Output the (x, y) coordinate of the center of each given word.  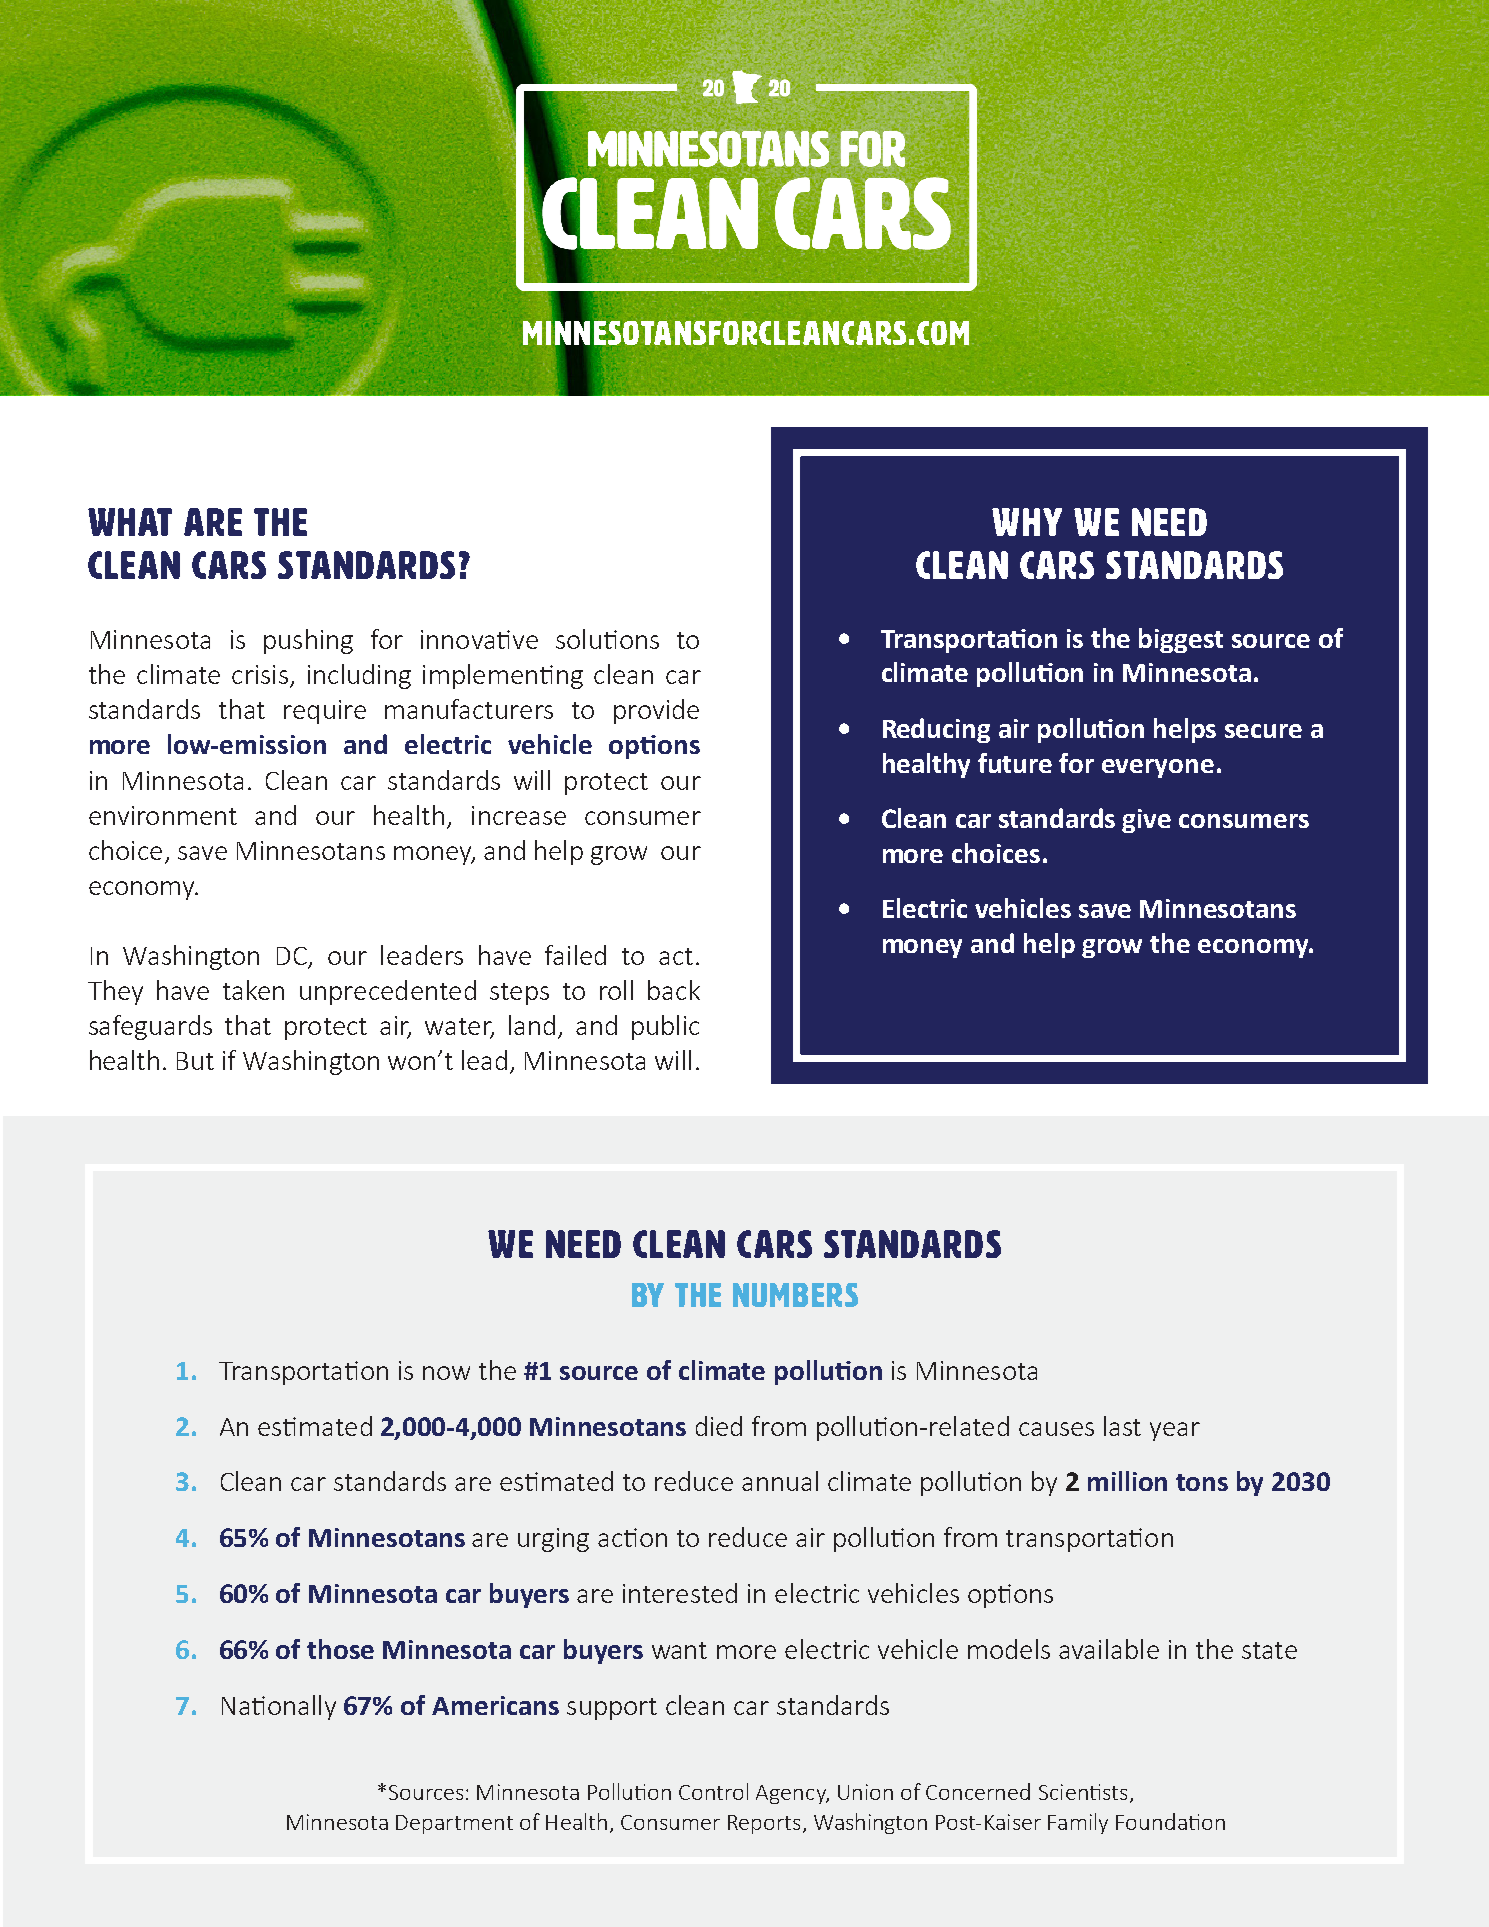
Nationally (279, 1707)
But (195, 1061)
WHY (1027, 522)
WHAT (130, 522)
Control (713, 1791)
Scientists (1083, 1792)
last (1122, 1426)
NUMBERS (795, 1295)
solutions (607, 639)
